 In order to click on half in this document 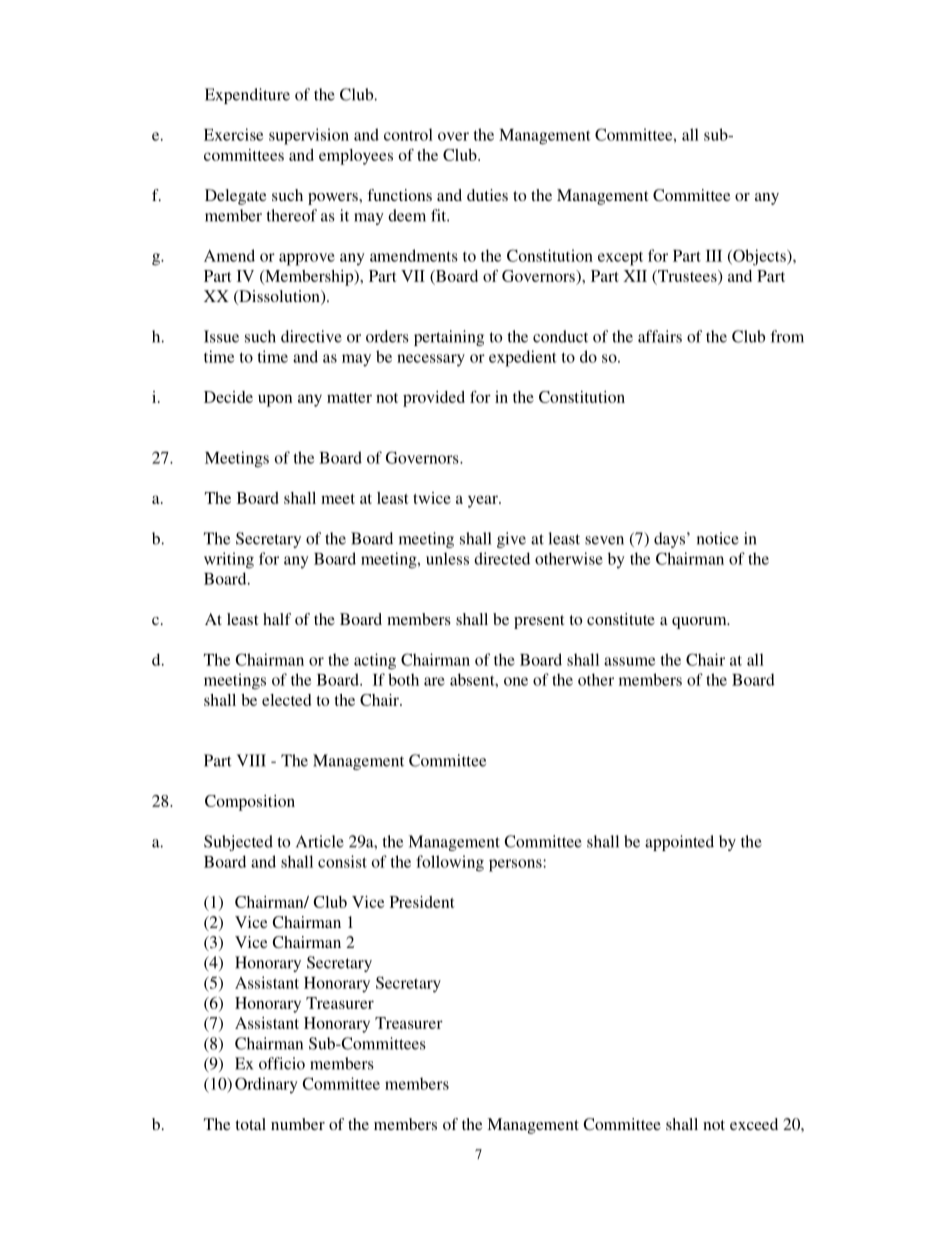, I will do `click(277, 619)`.
